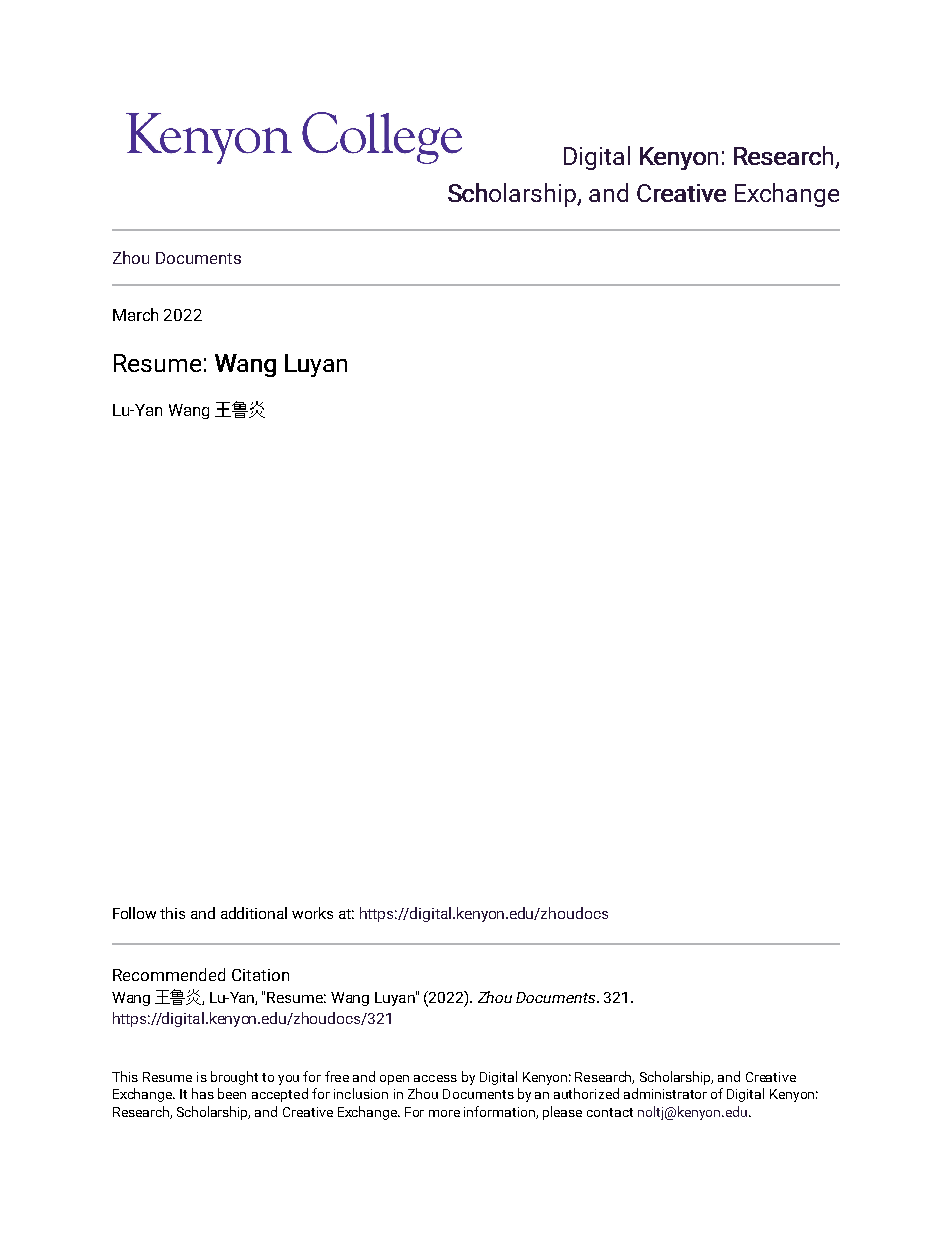 The image size is (952, 1233). What do you see at coordinates (610, 1112) in the screenshot?
I see `contact` at bounding box center [610, 1112].
